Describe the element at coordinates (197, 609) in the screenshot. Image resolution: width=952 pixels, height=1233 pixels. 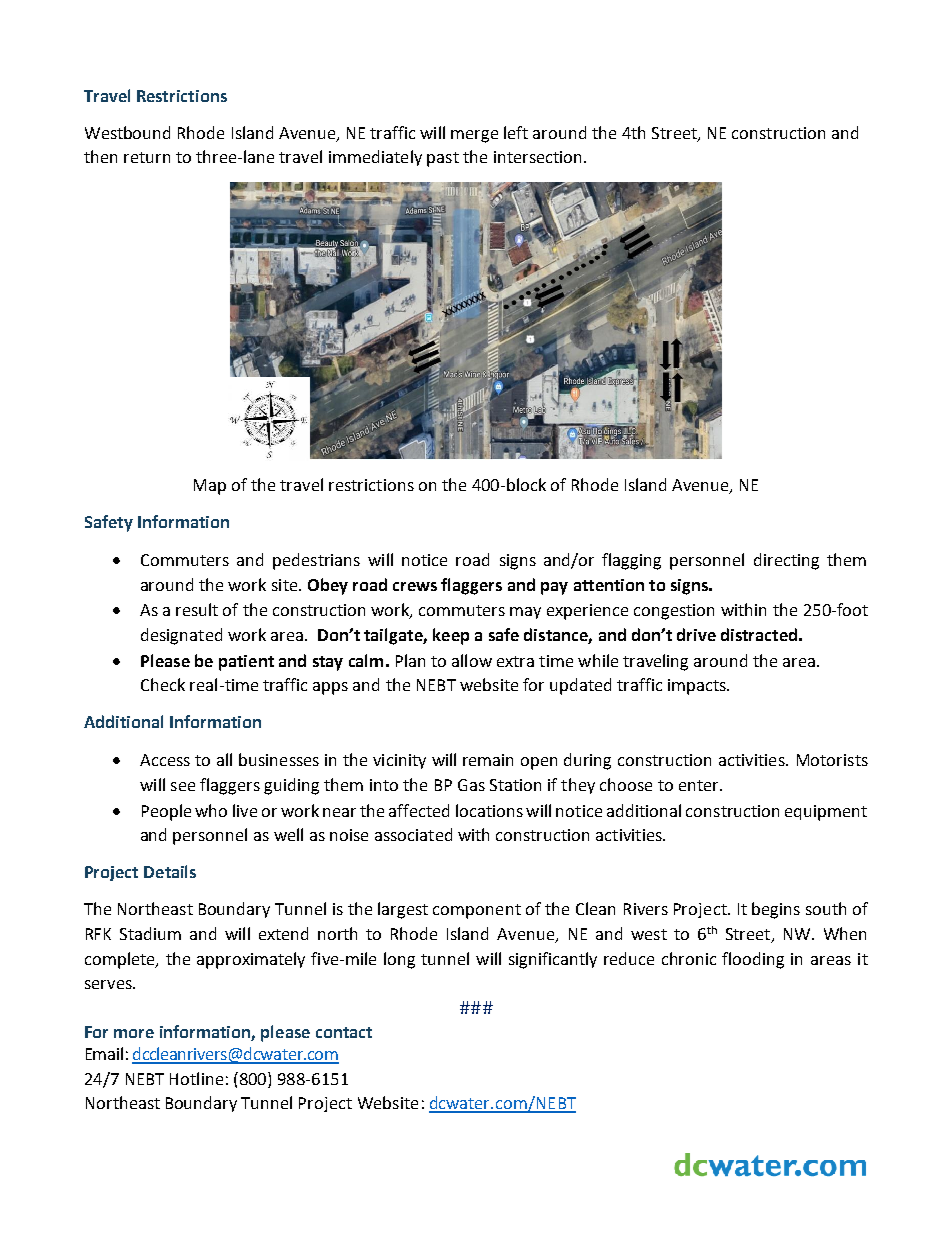
I see `result` at that location.
